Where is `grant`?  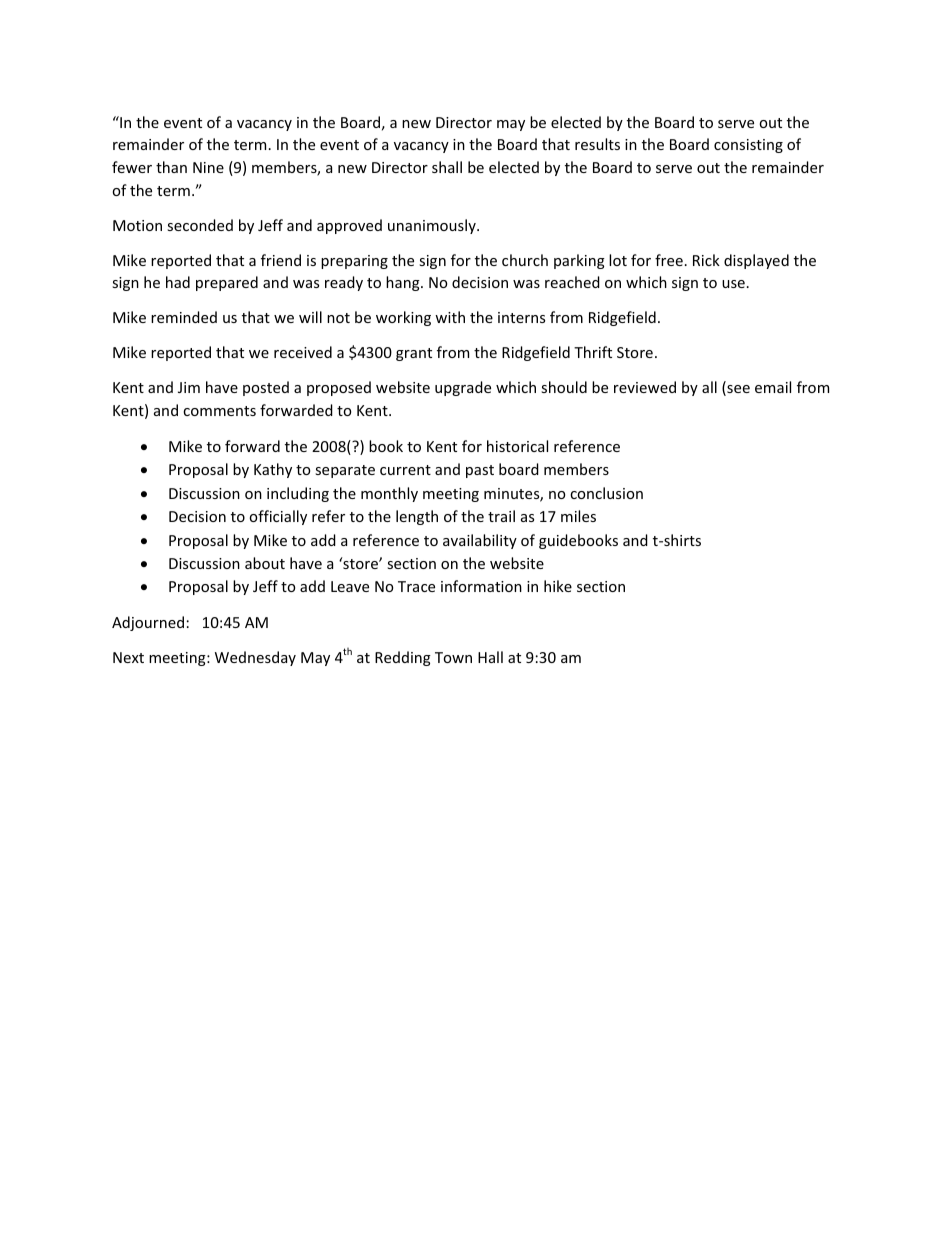
grant is located at coordinates (414, 354).
